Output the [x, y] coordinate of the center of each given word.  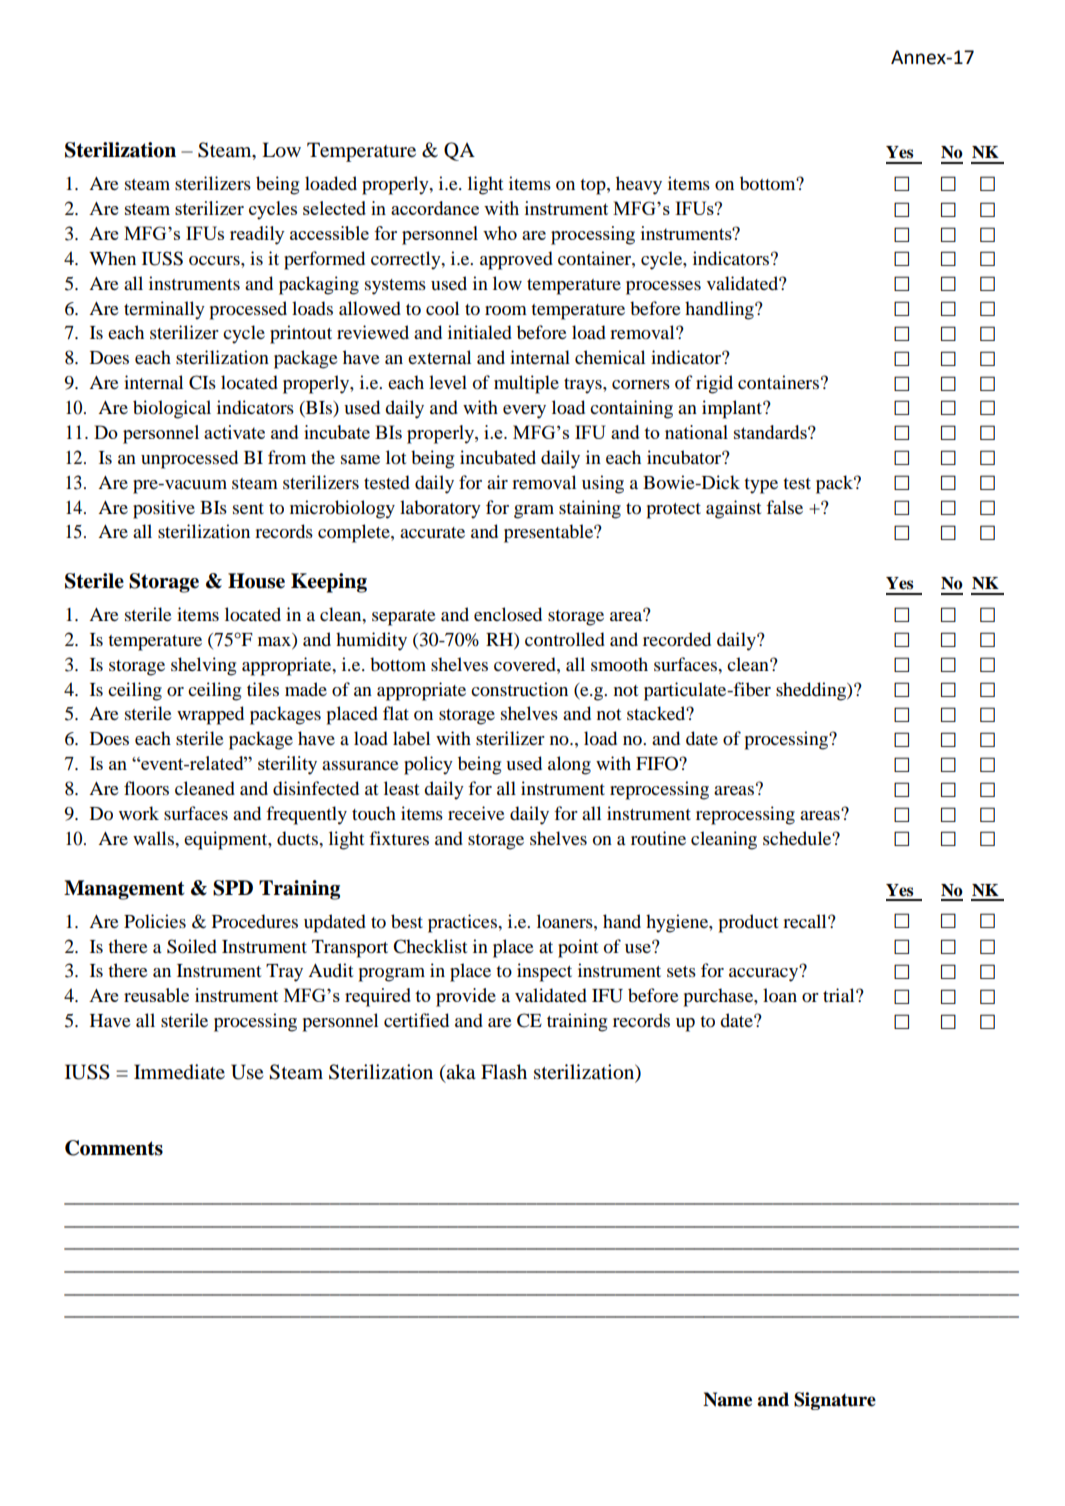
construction [519, 689]
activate [234, 432]
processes [663, 288]
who [500, 233]
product [748, 923]
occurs [215, 261]
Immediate [179, 1072]
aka [461, 1072]
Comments [114, 1148]
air [497, 482]
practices [463, 923]
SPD [233, 888]
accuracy [765, 974]
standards [771, 432]
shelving [203, 666]
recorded [677, 639]
